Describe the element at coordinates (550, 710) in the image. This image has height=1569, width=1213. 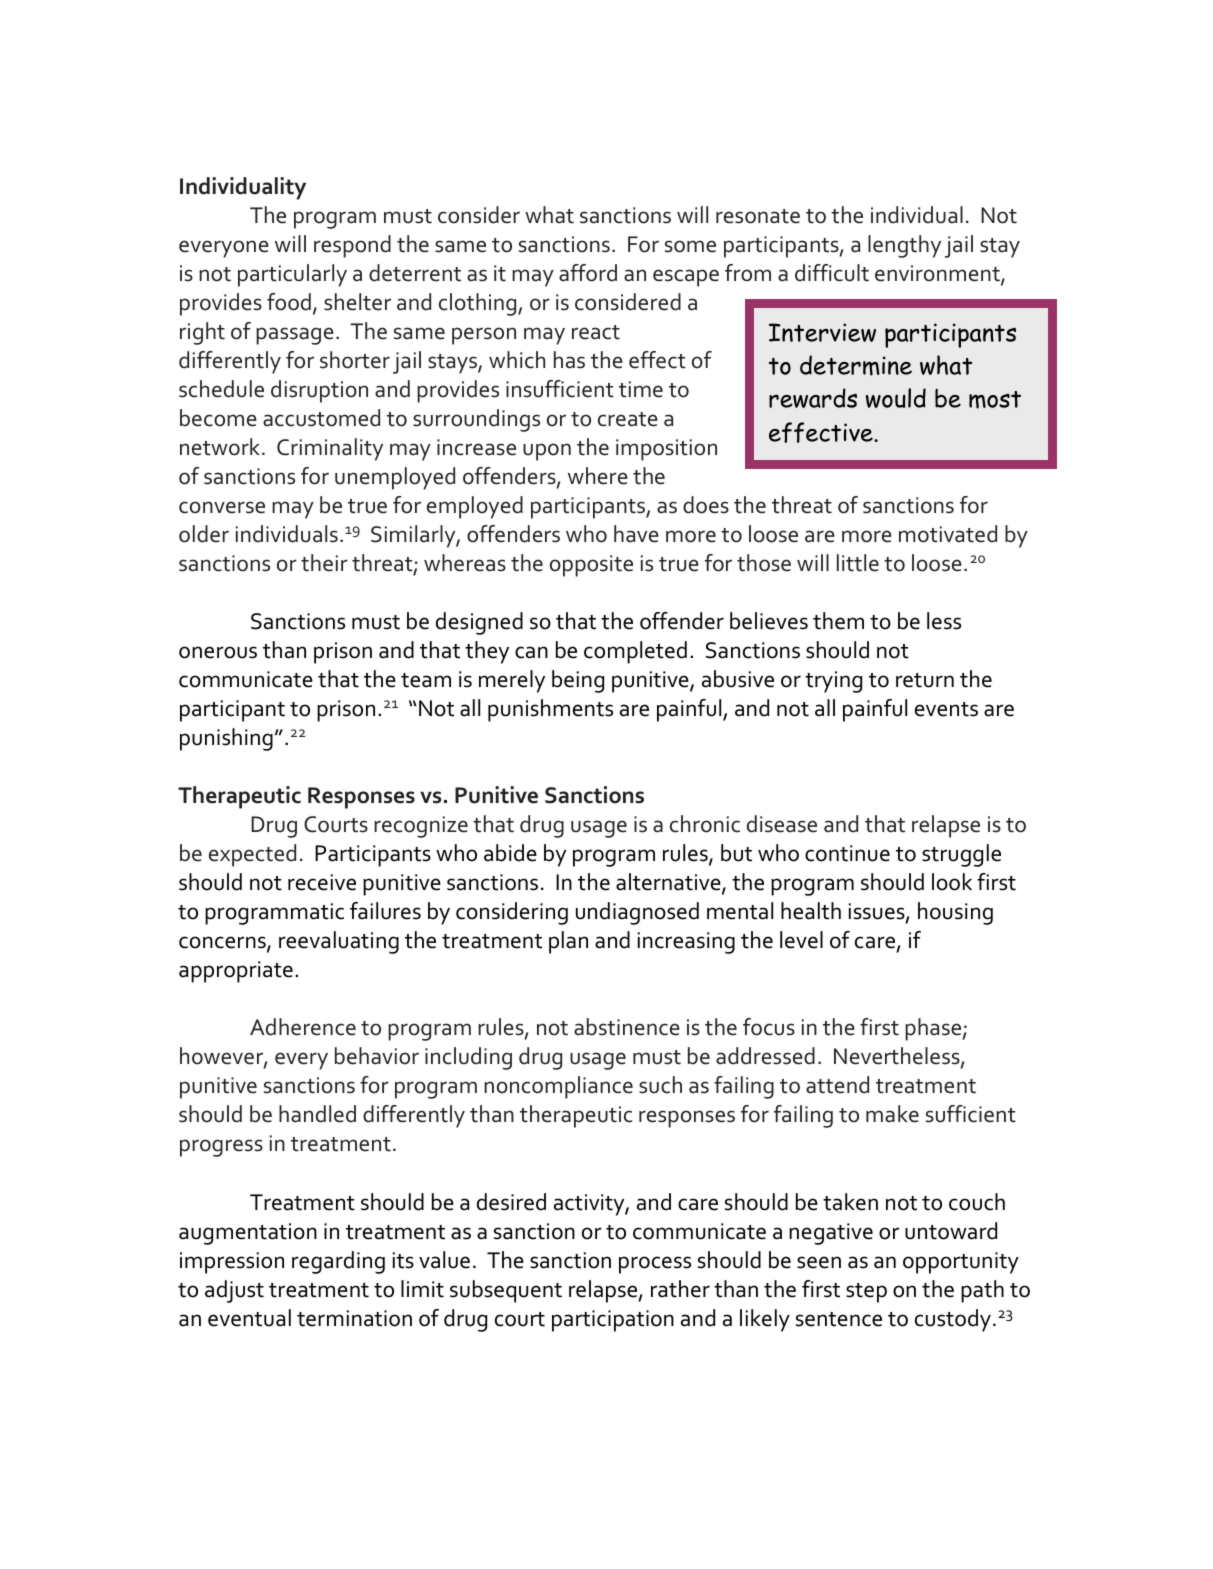
I see `punishments` at that location.
